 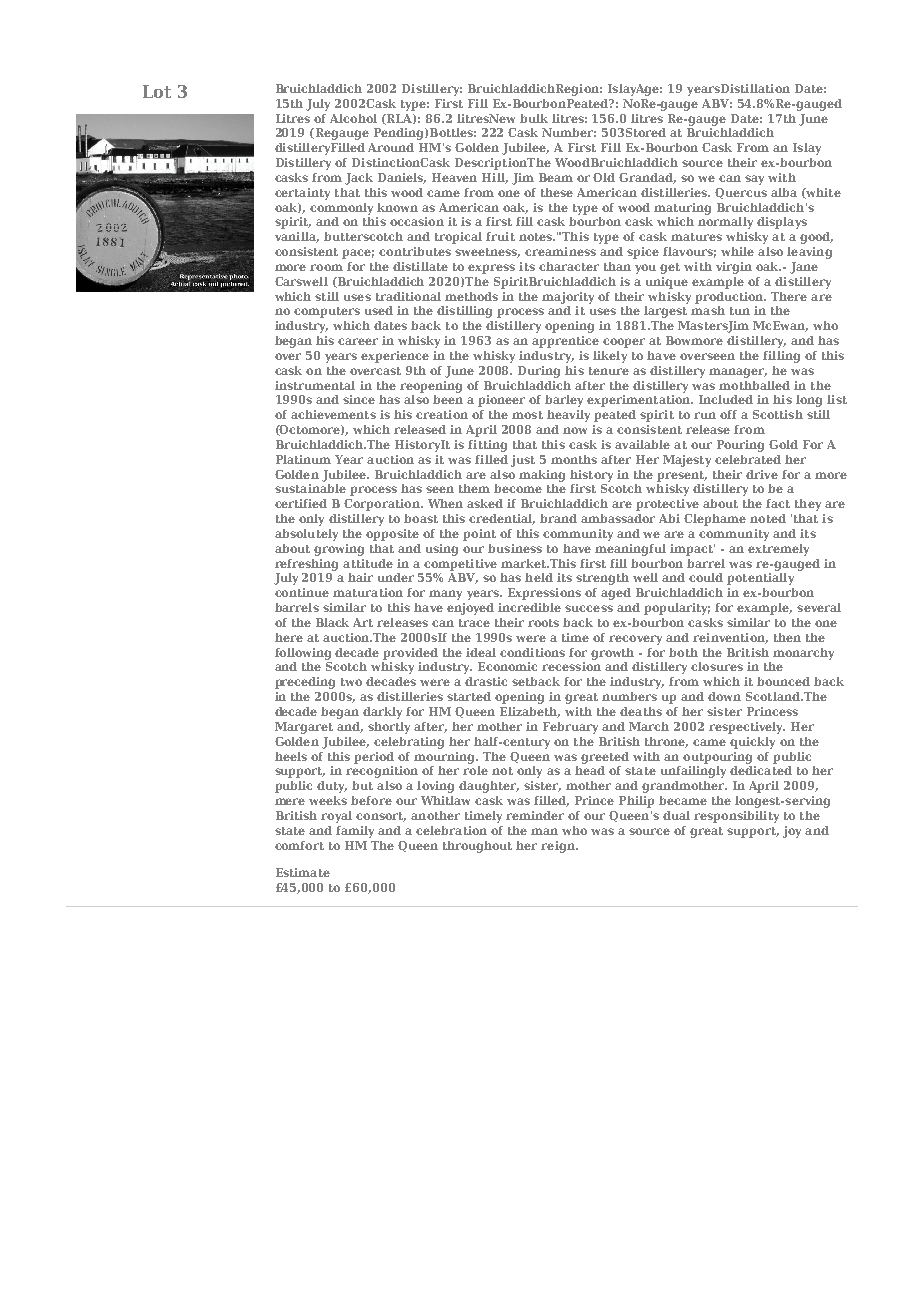 What do you see at coordinates (518, 488) in the screenshot?
I see `become` at bounding box center [518, 488].
